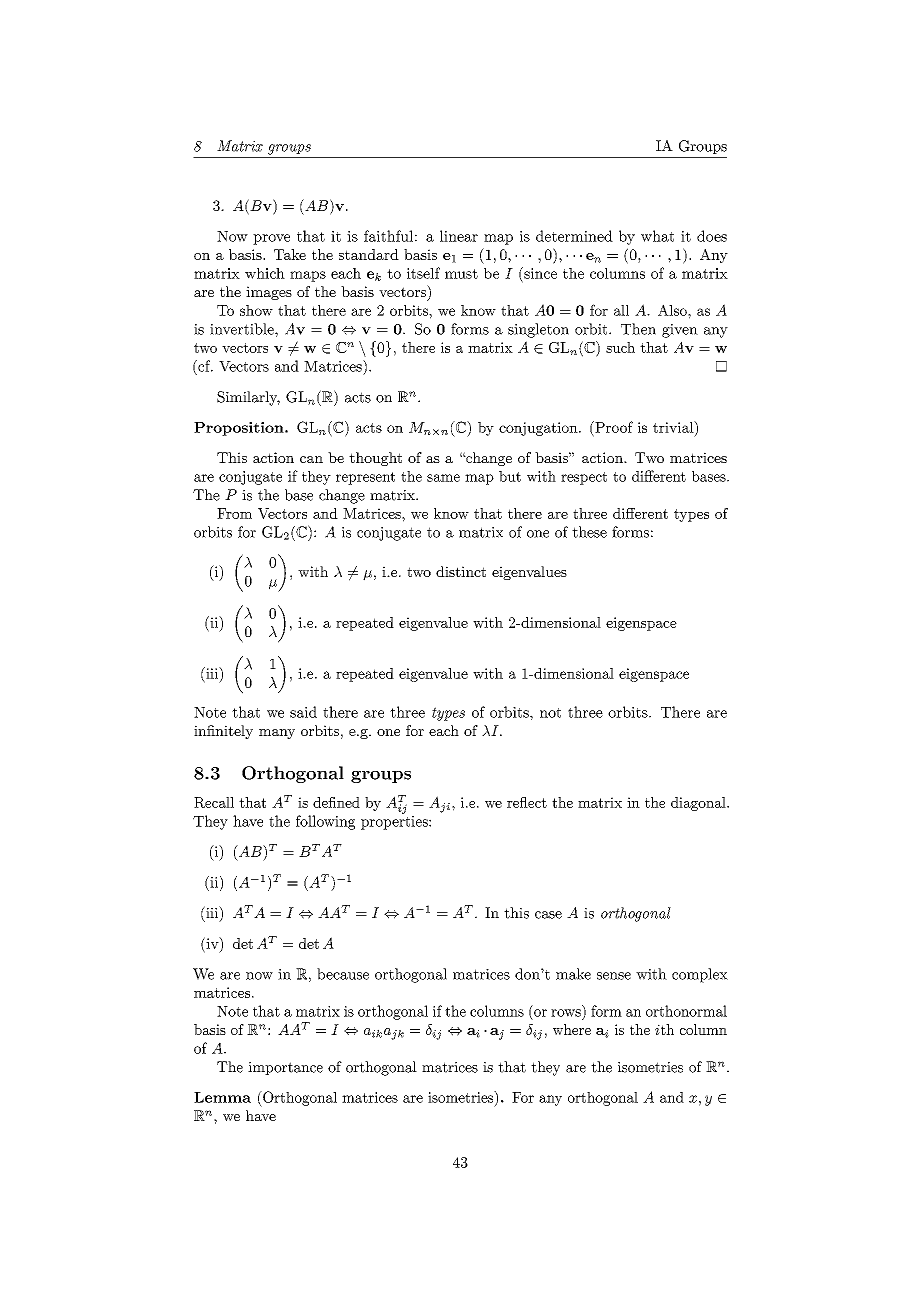 The width and height of the image is (924, 1308). What do you see at coordinates (265, 273) in the image?
I see `which` at bounding box center [265, 273].
